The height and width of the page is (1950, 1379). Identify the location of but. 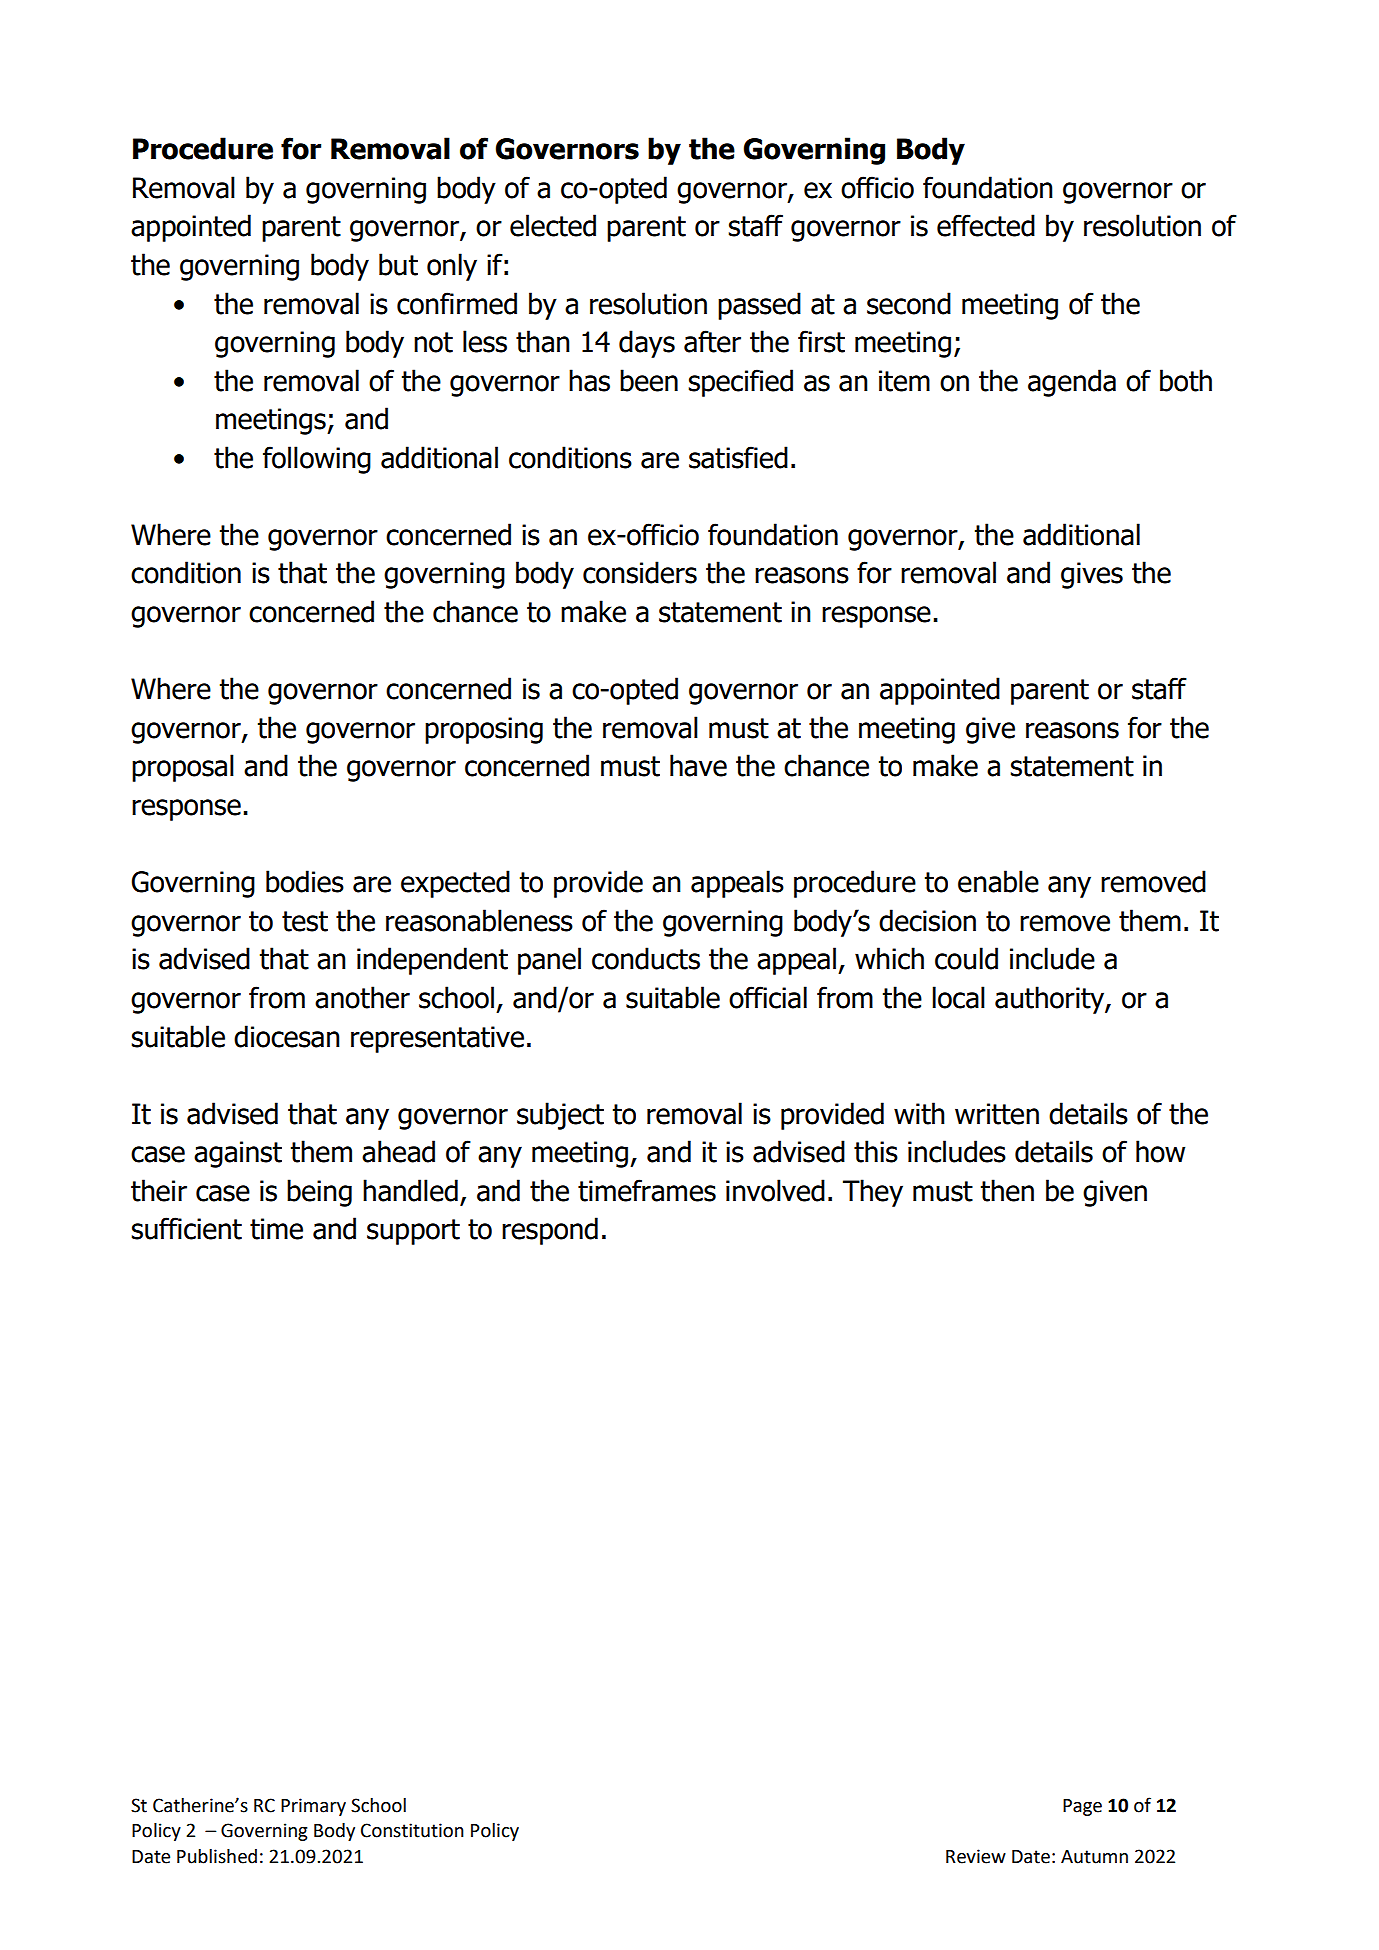
(398, 264).
